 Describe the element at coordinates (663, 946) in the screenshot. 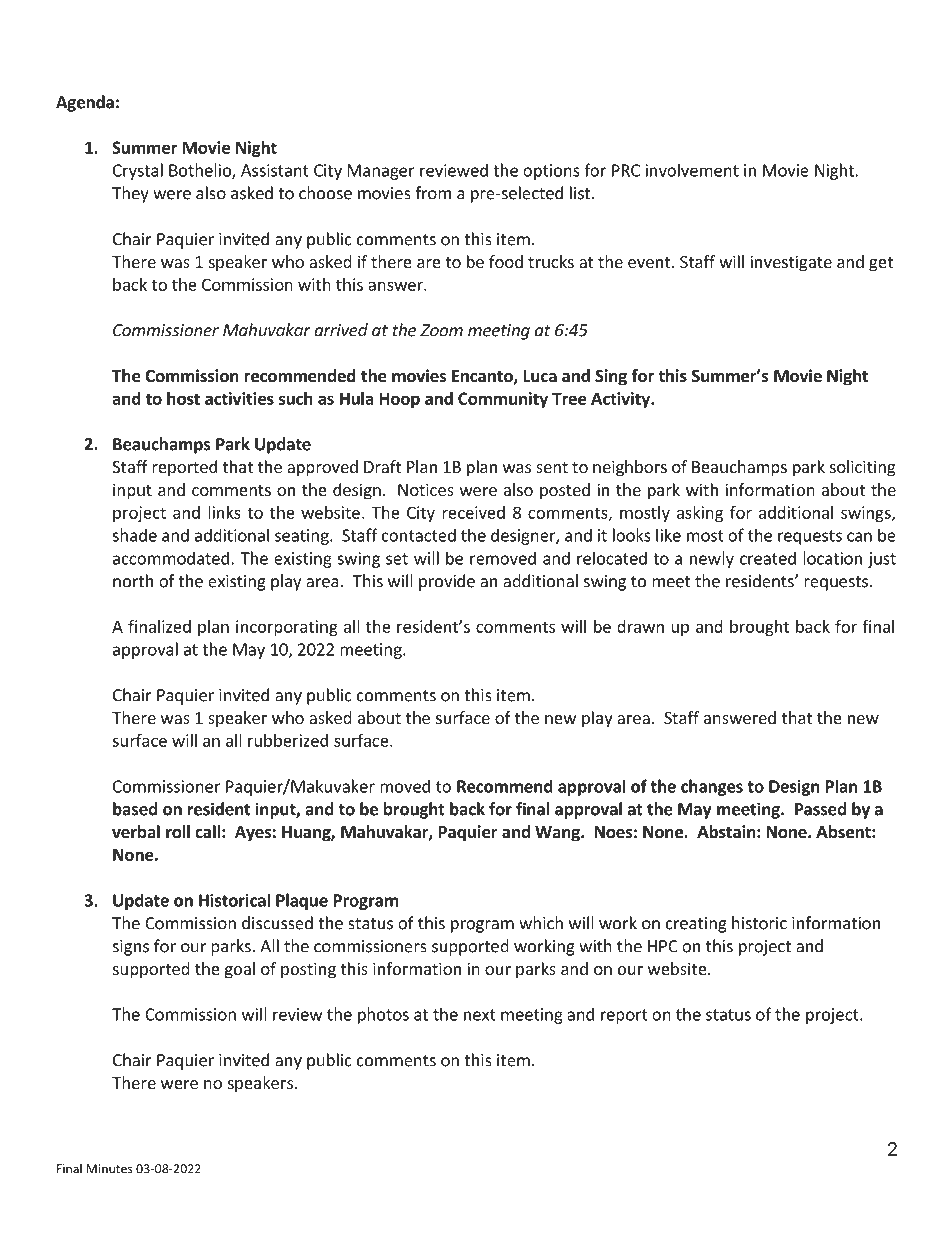

I see `HPC` at that location.
